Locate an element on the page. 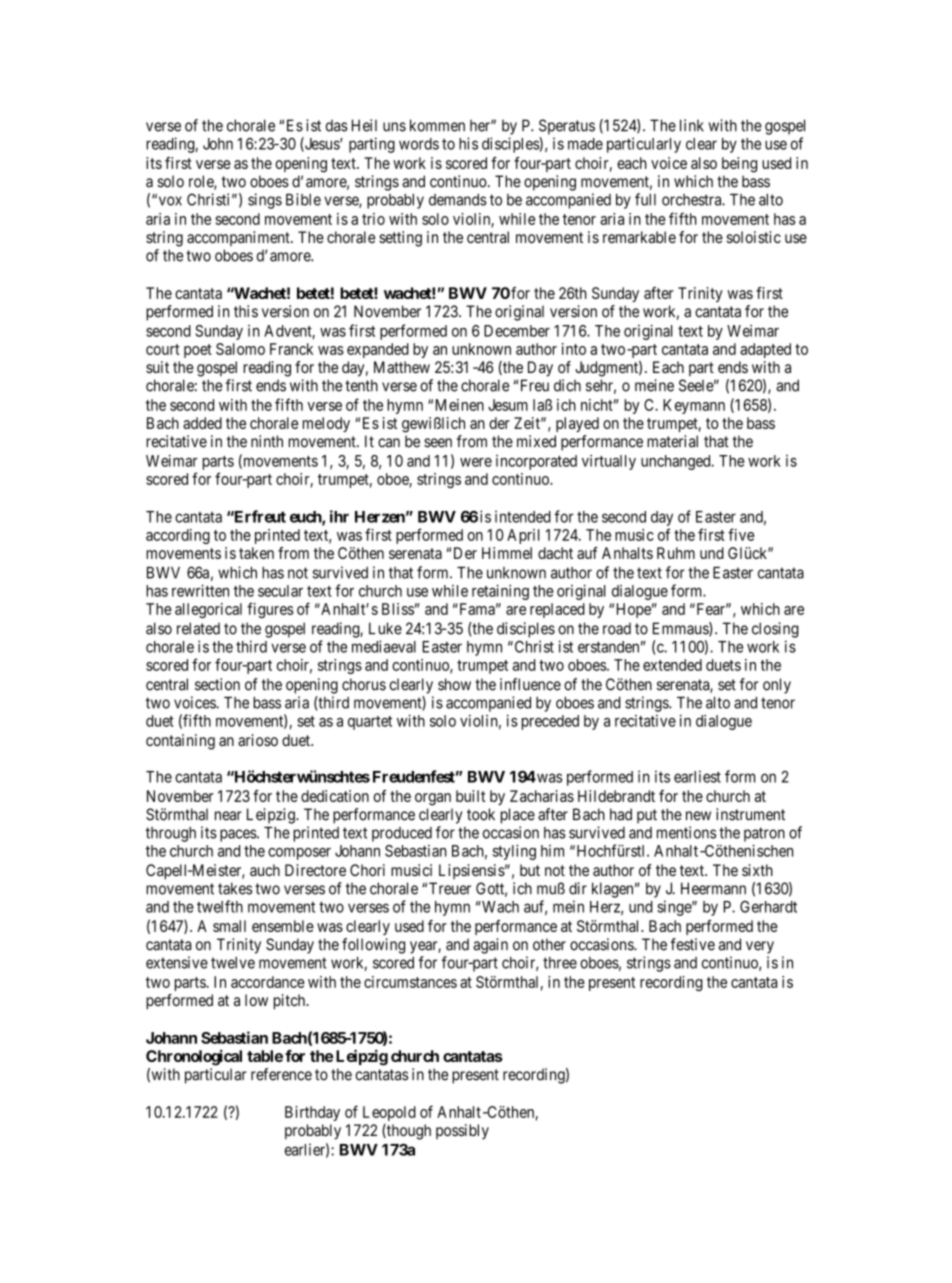 The height and width of the document is (1283, 952). show is located at coordinates (454, 684).
